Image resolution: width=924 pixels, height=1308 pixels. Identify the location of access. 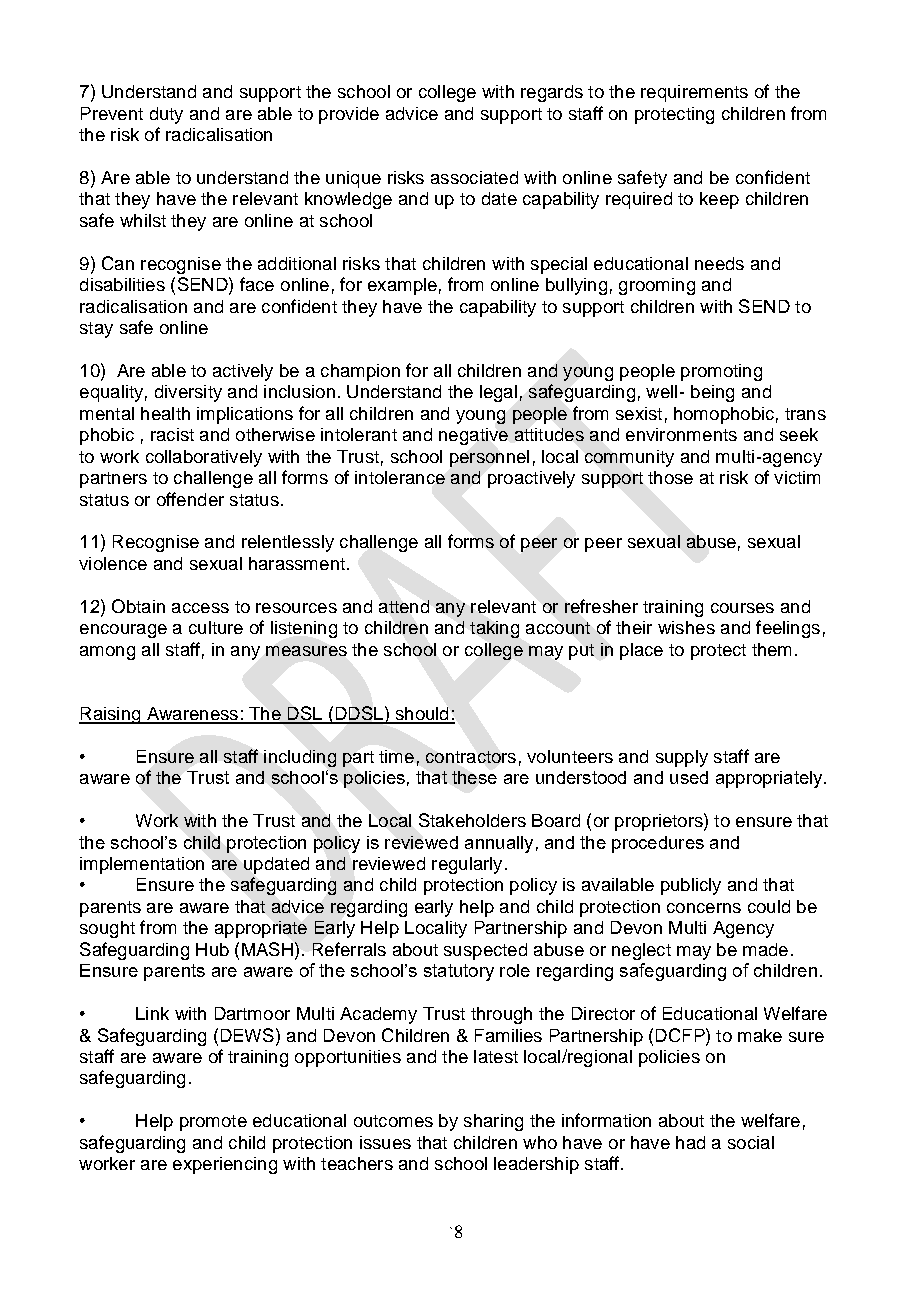
(200, 608).
